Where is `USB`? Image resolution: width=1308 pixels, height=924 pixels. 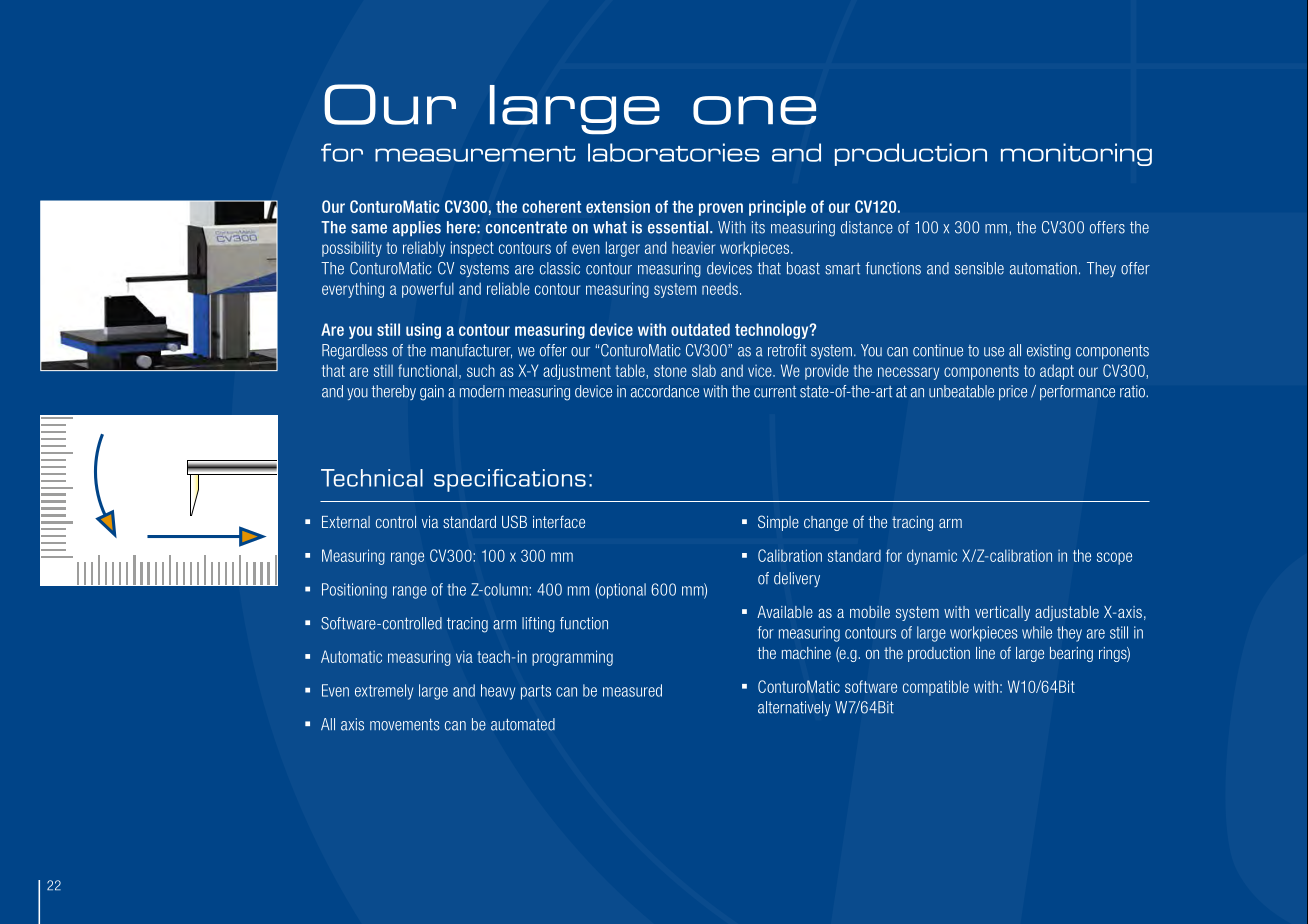
USB is located at coordinates (514, 521).
